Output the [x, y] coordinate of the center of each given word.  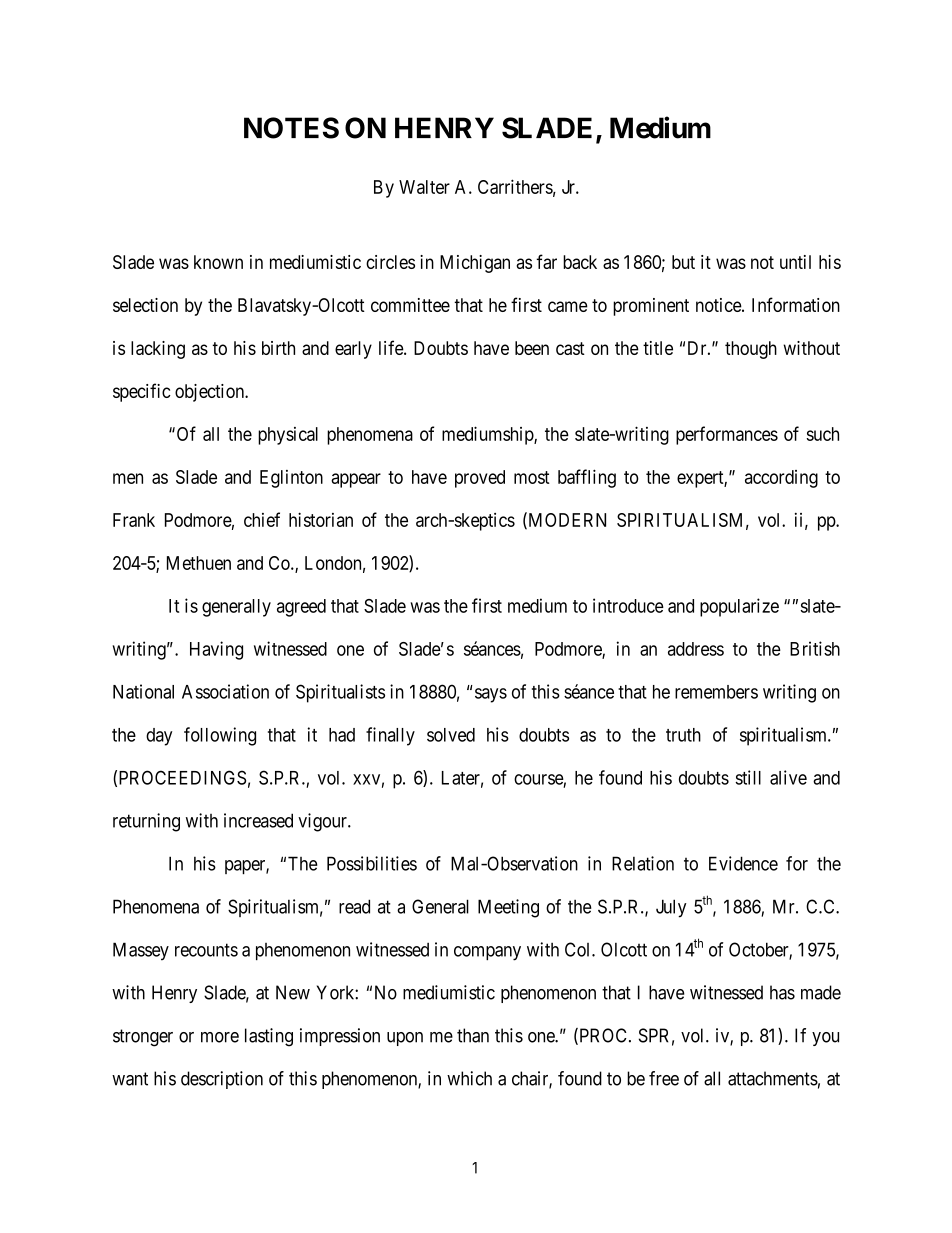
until [795, 262]
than [473, 1035]
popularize [739, 607]
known [218, 262]
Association [225, 691]
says [491, 695]
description [222, 1080]
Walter [424, 187]
